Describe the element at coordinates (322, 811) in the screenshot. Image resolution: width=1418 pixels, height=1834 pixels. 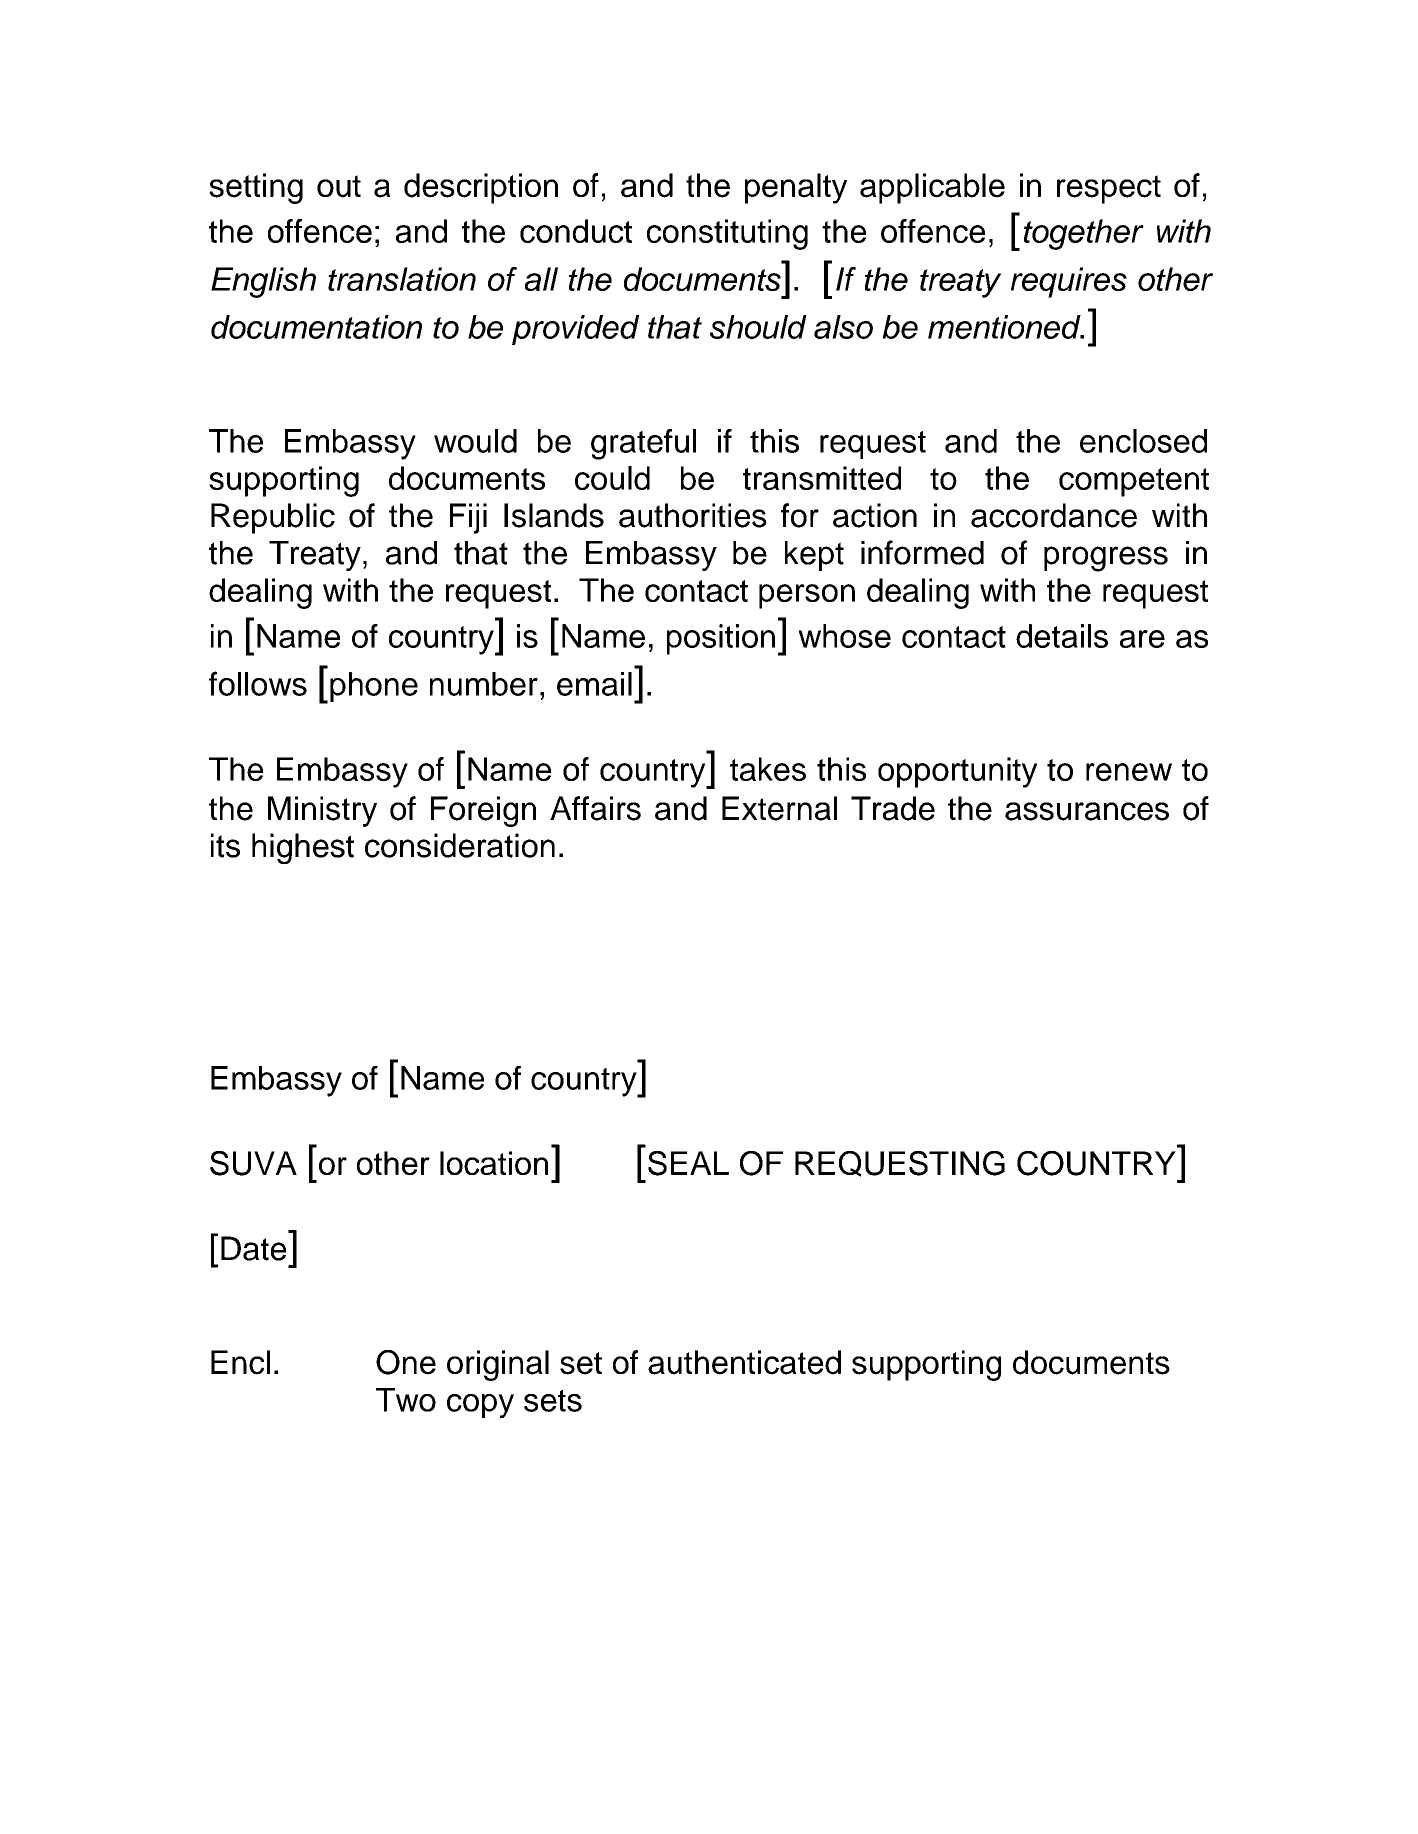
I see `Ministry` at that location.
